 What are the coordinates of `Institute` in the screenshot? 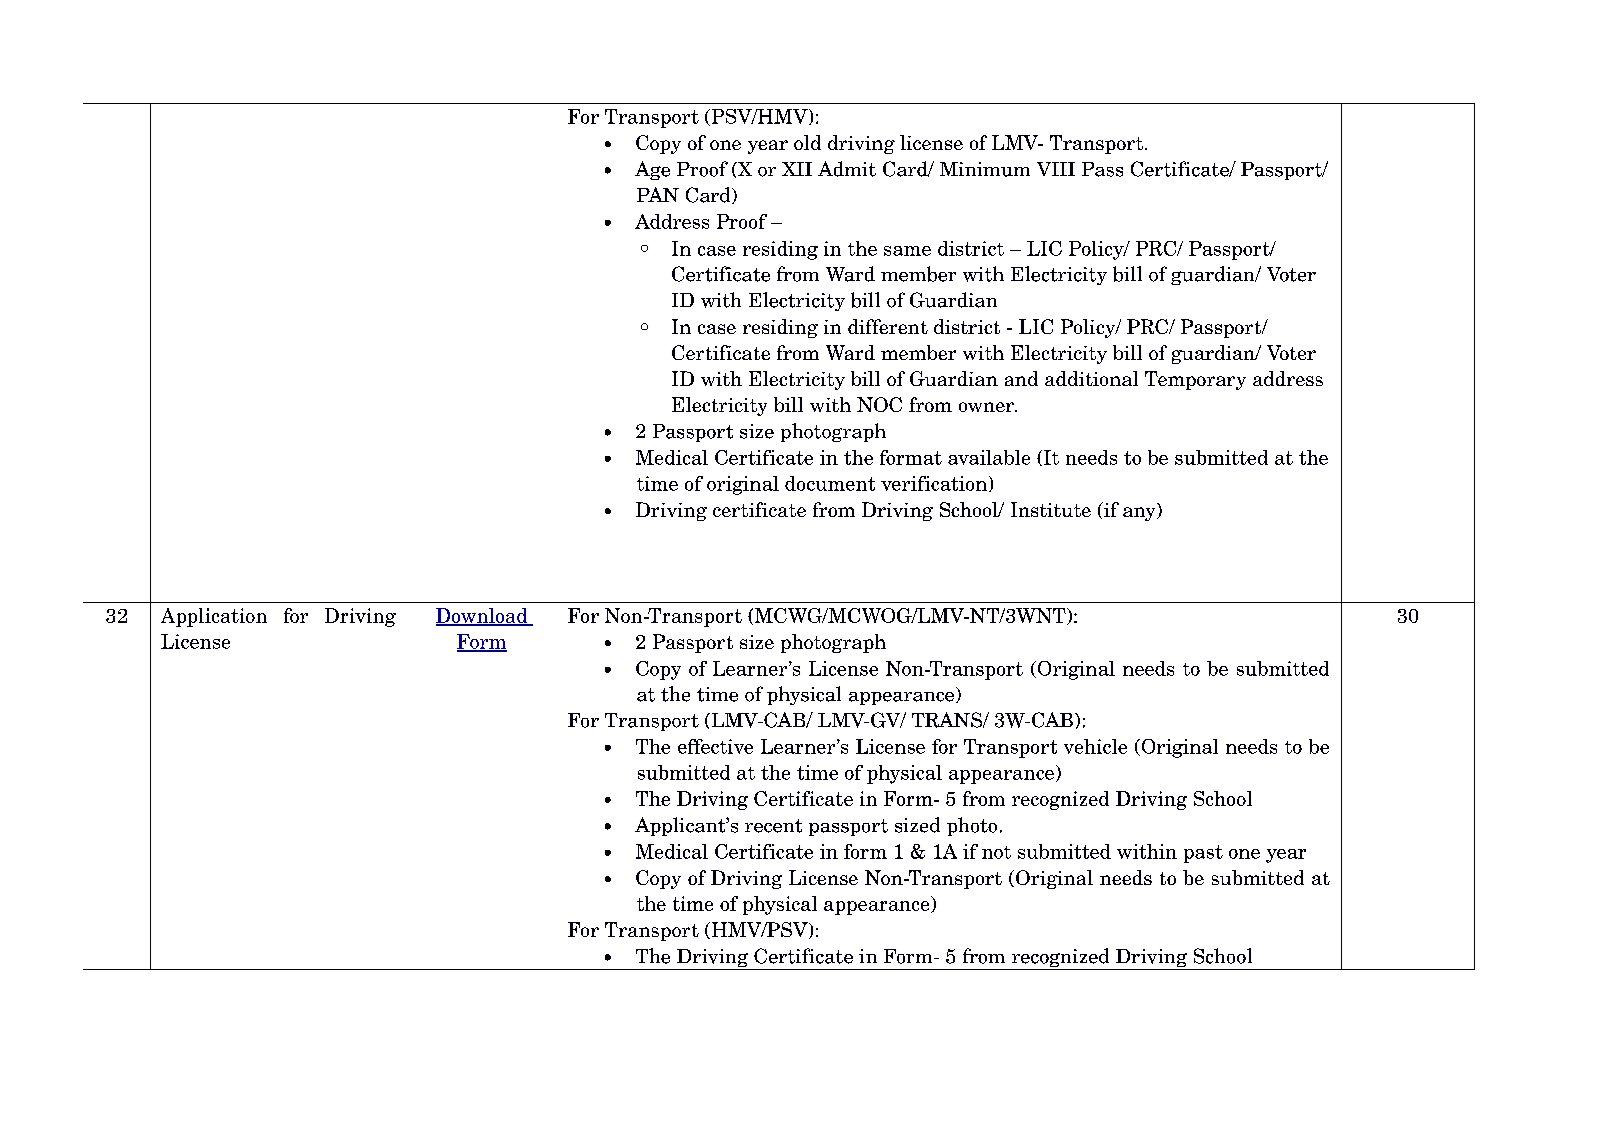 It's located at (1051, 509).
